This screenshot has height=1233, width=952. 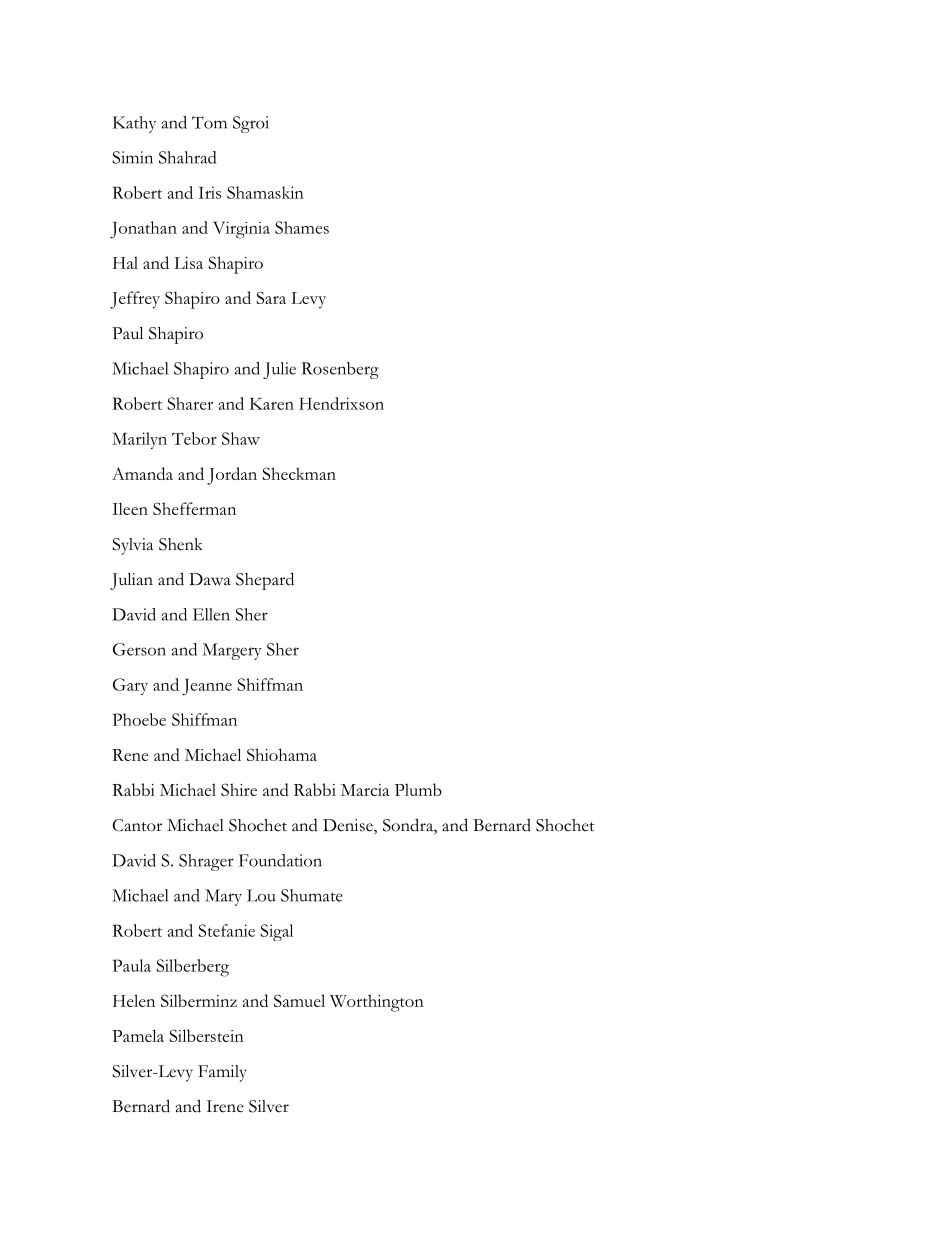 I want to click on Shepard, so click(x=265, y=581).
